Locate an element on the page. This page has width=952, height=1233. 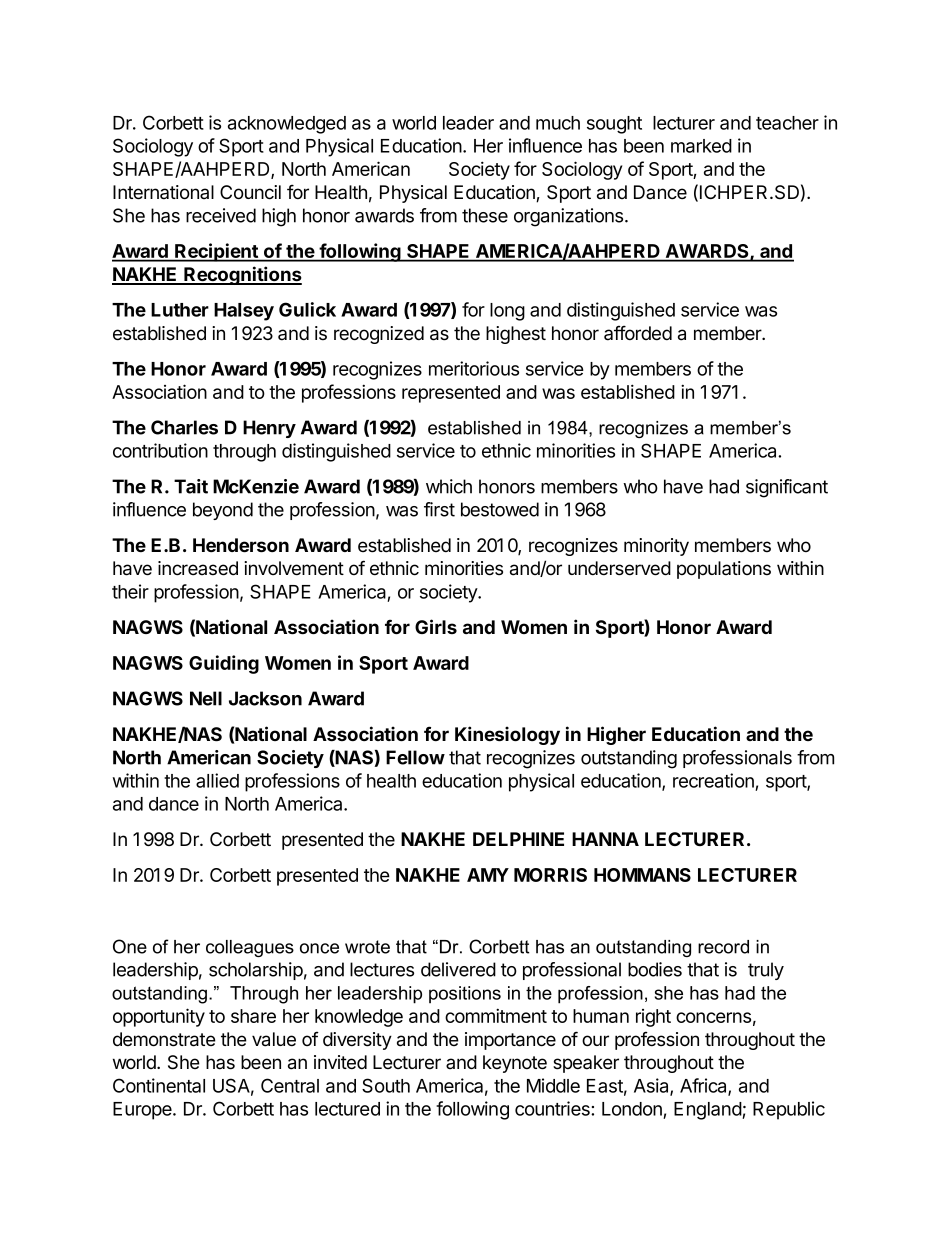
populations is located at coordinates (724, 570).
